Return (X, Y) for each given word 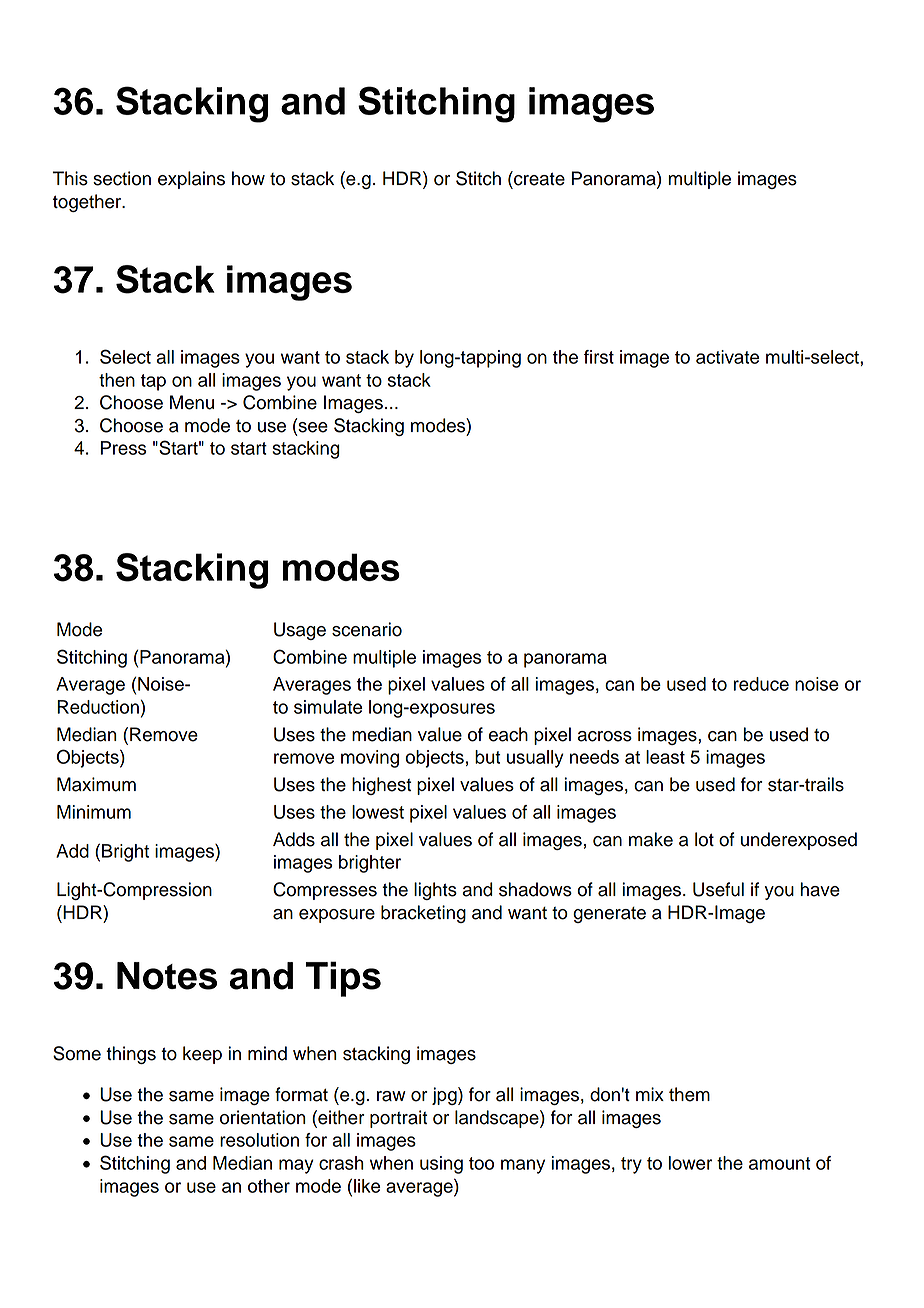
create (538, 178)
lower (690, 1163)
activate (727, 357)
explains (191, 180)
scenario (367, 629)
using (441, 1165)
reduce (761, 684)
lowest (378, 812)
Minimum (94, 812)
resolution (259, 1140)
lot (704, 839)
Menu (192, 402)
